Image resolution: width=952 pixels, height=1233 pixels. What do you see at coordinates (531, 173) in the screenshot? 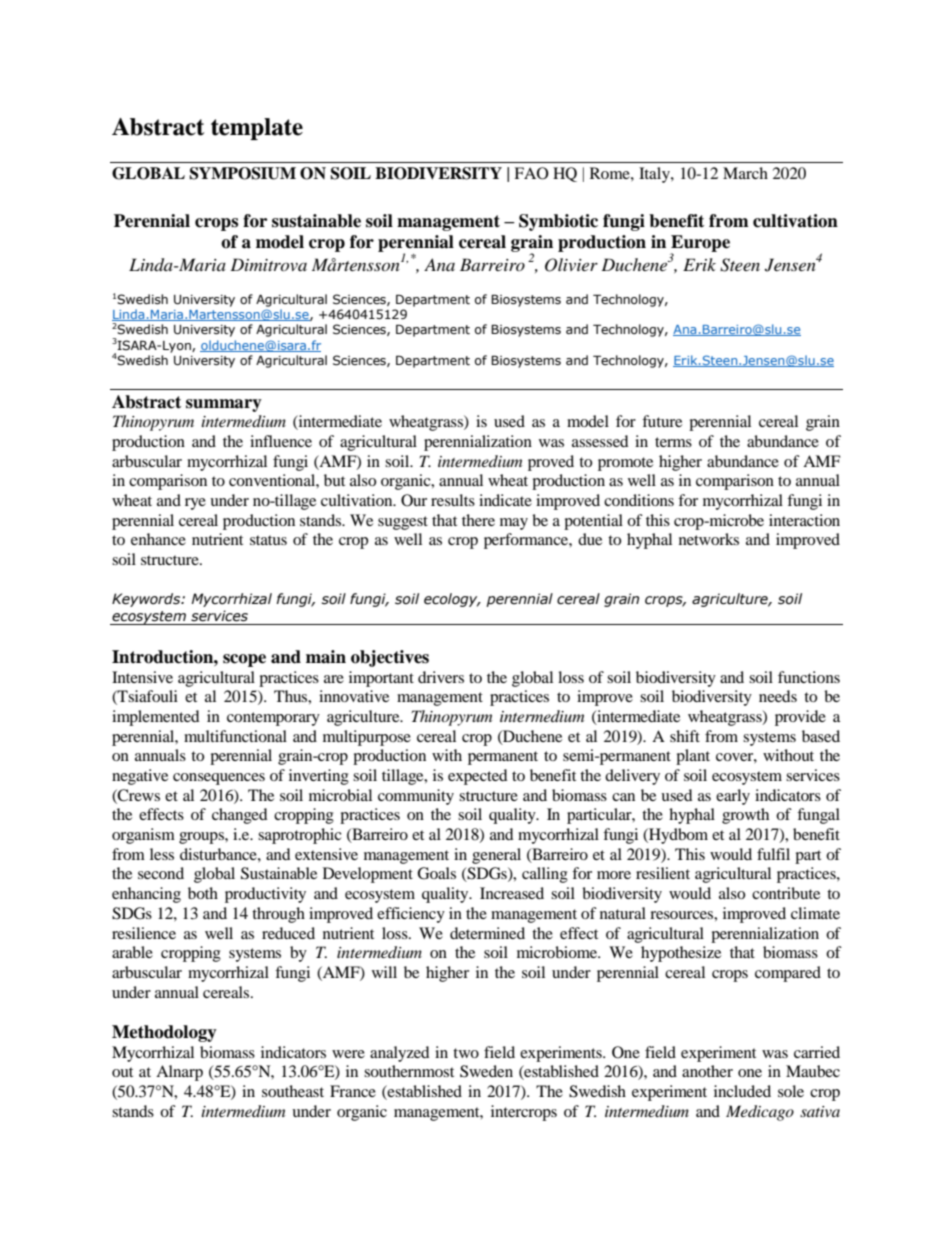
I see `FAO` at bounding box center [531, 173].
